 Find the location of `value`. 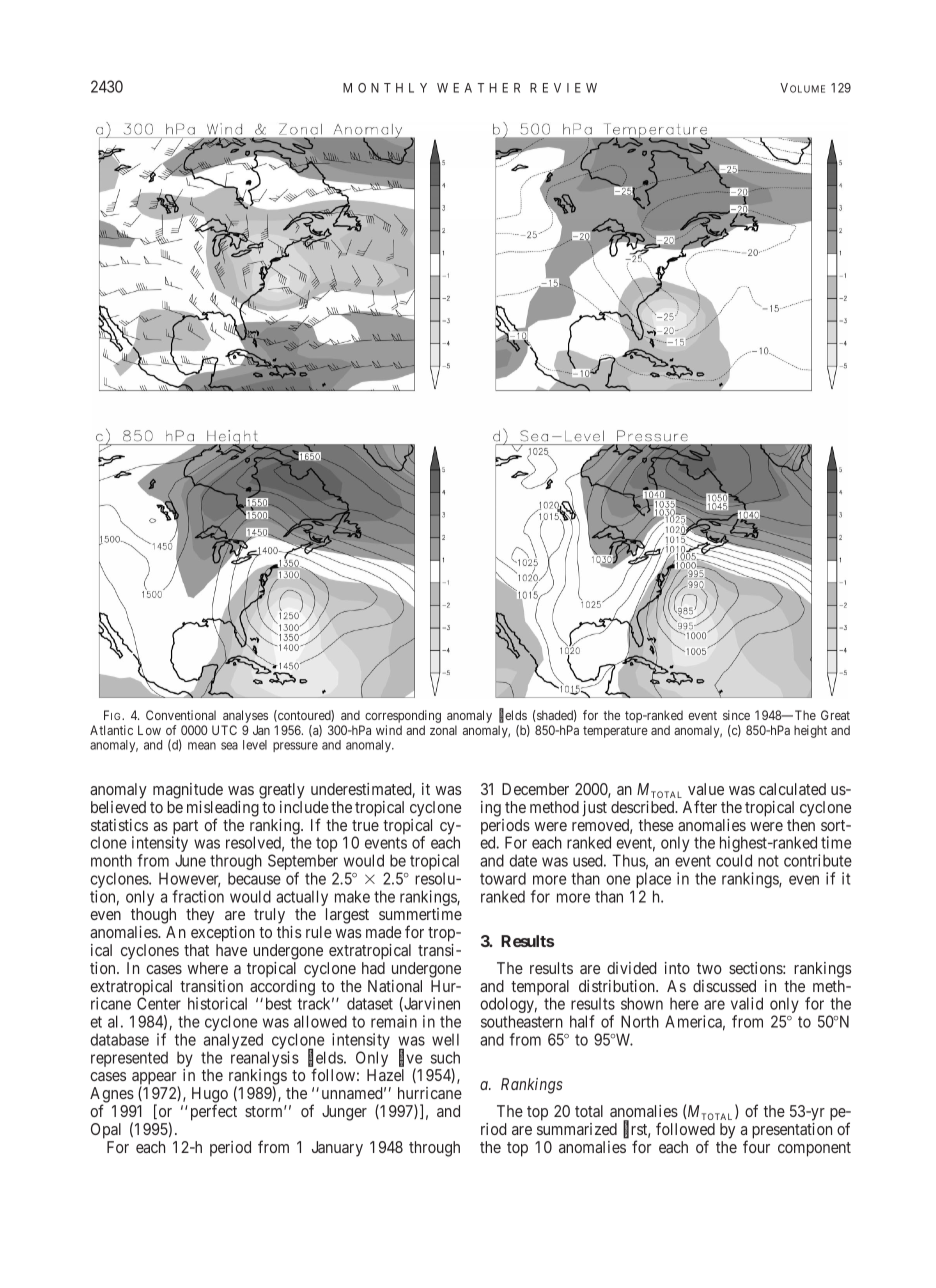

value is located at coordinates (706, 789).
